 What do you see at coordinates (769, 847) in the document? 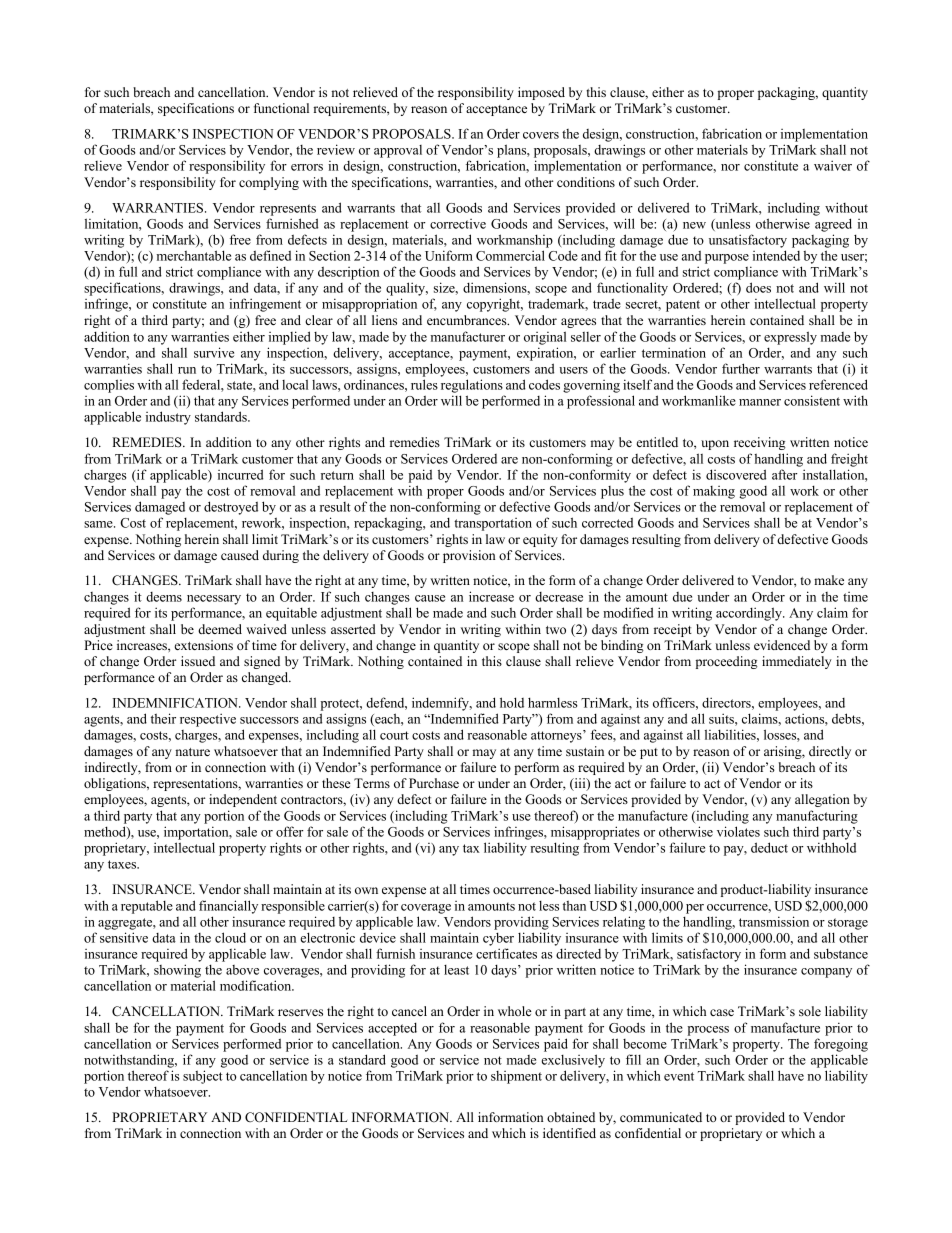
I see `deduct` at bounding box center [769, 847].
